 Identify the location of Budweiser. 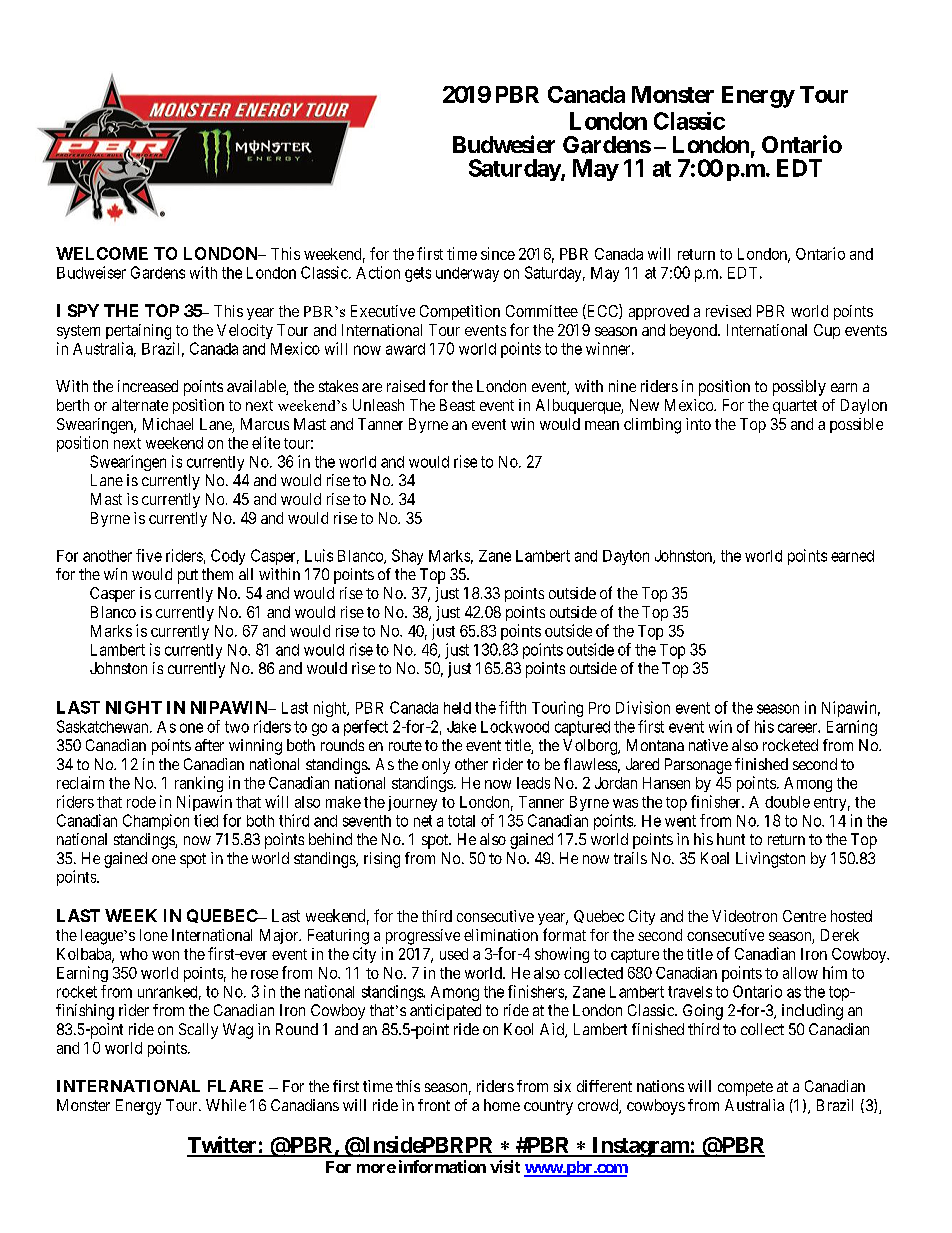
(91, 272).
